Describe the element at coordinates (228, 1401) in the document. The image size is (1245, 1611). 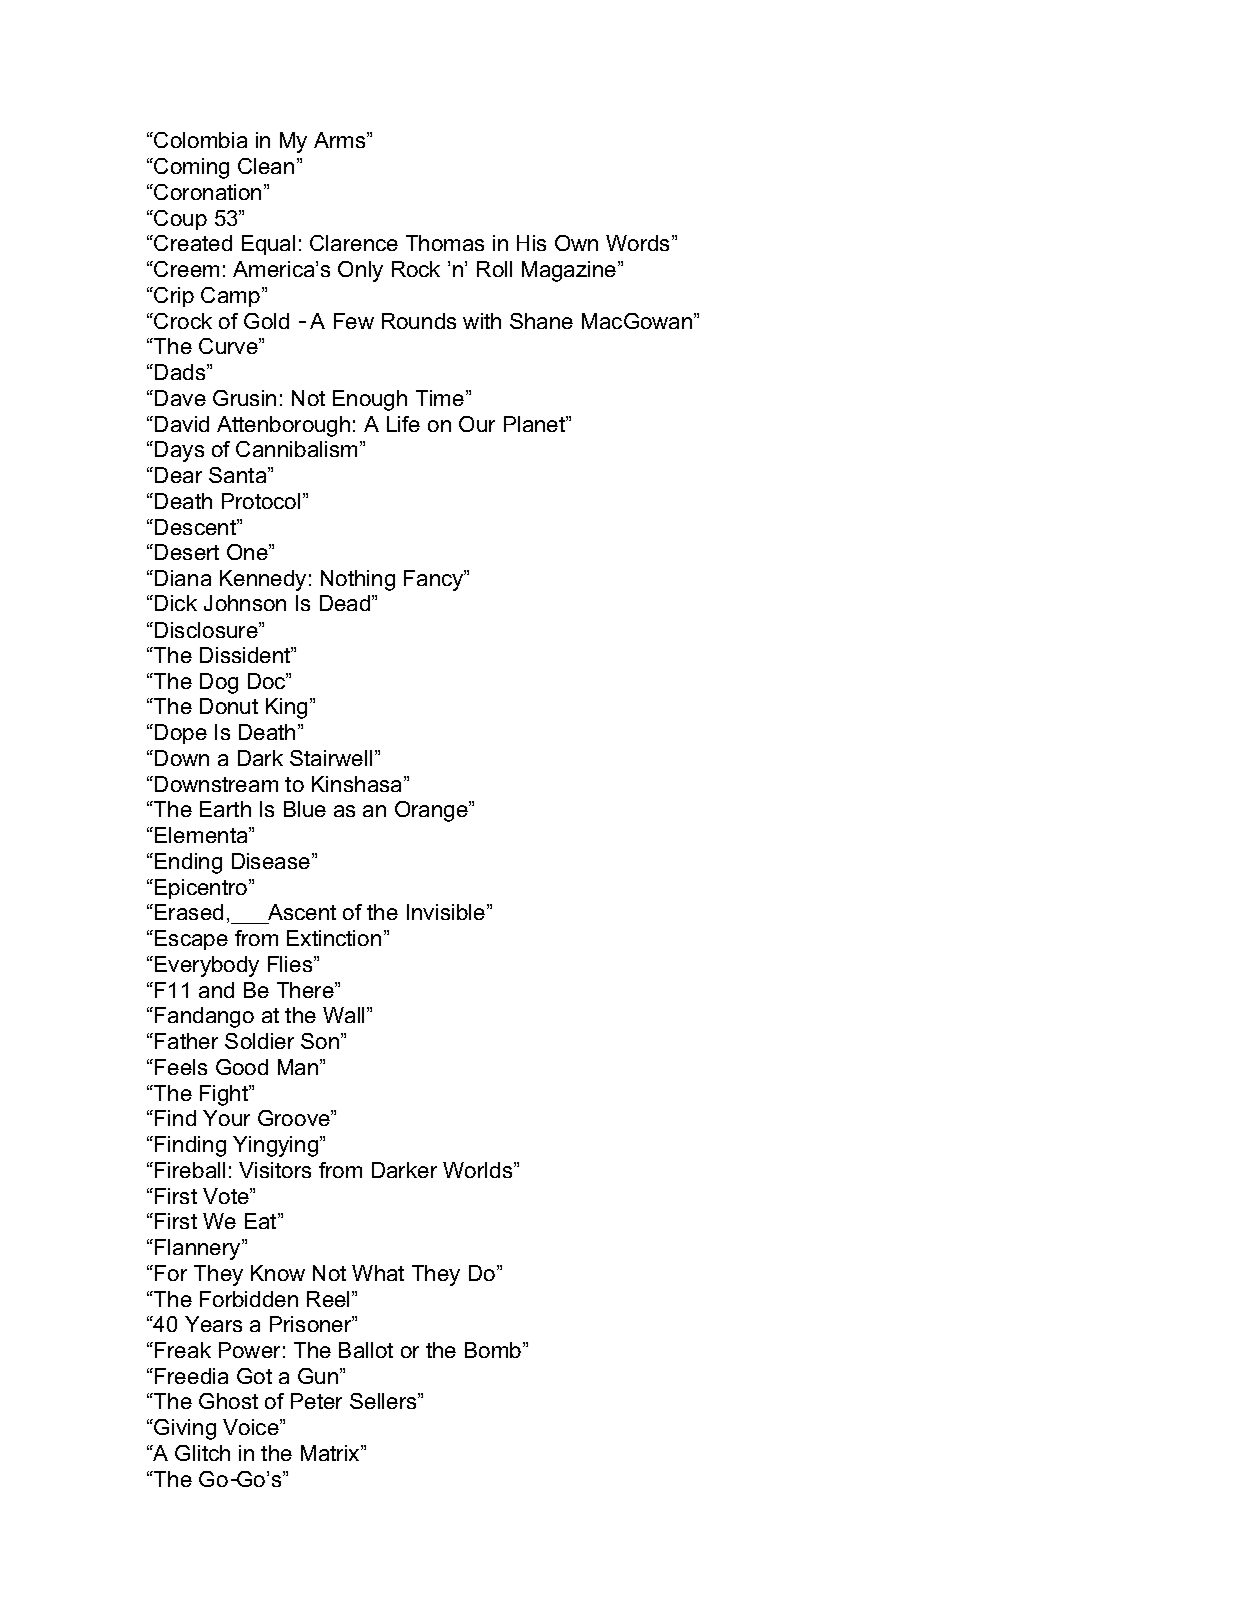
I see `Ghost` at that location.
